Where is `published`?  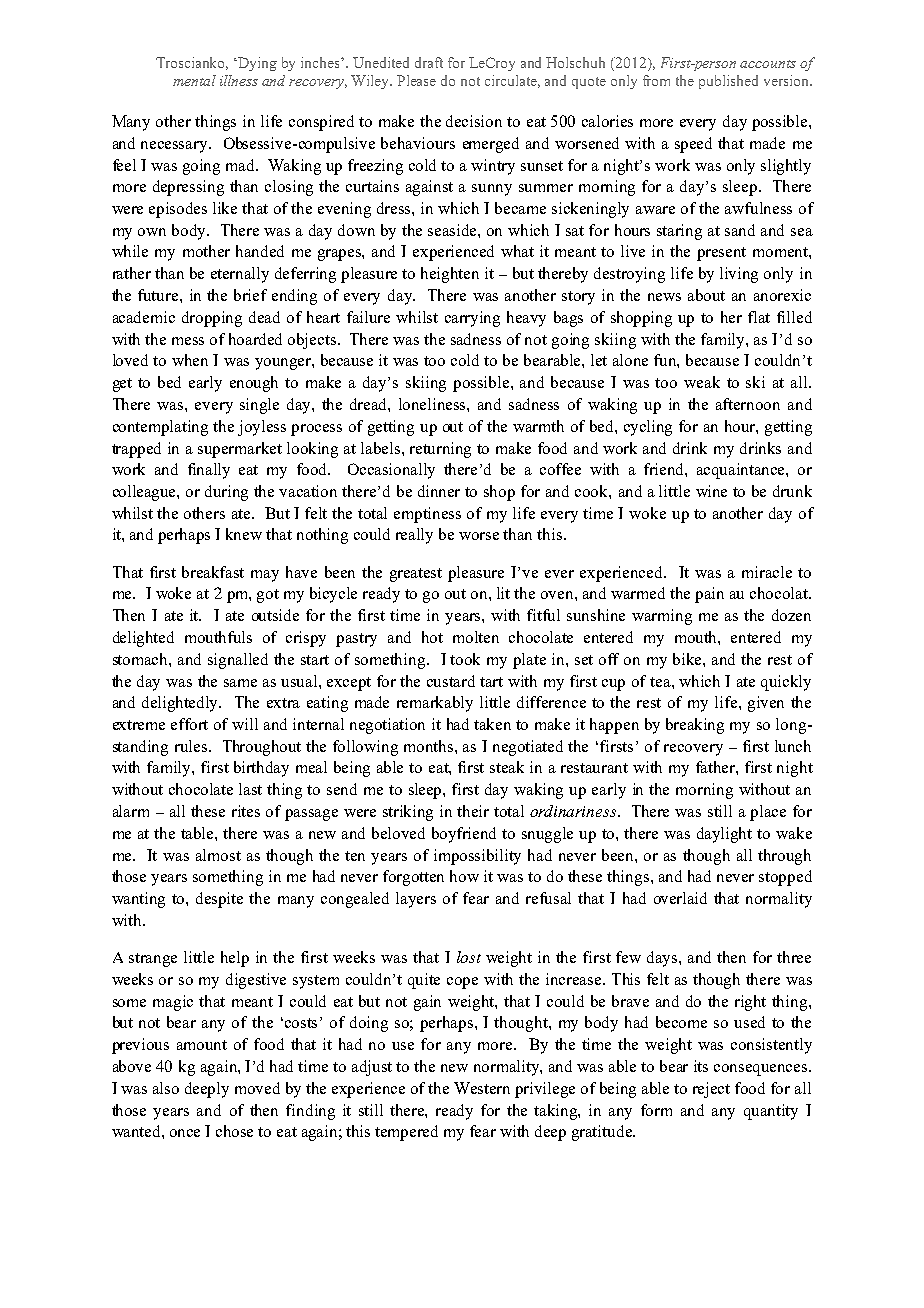
published is located at coordinates (728, 82).
